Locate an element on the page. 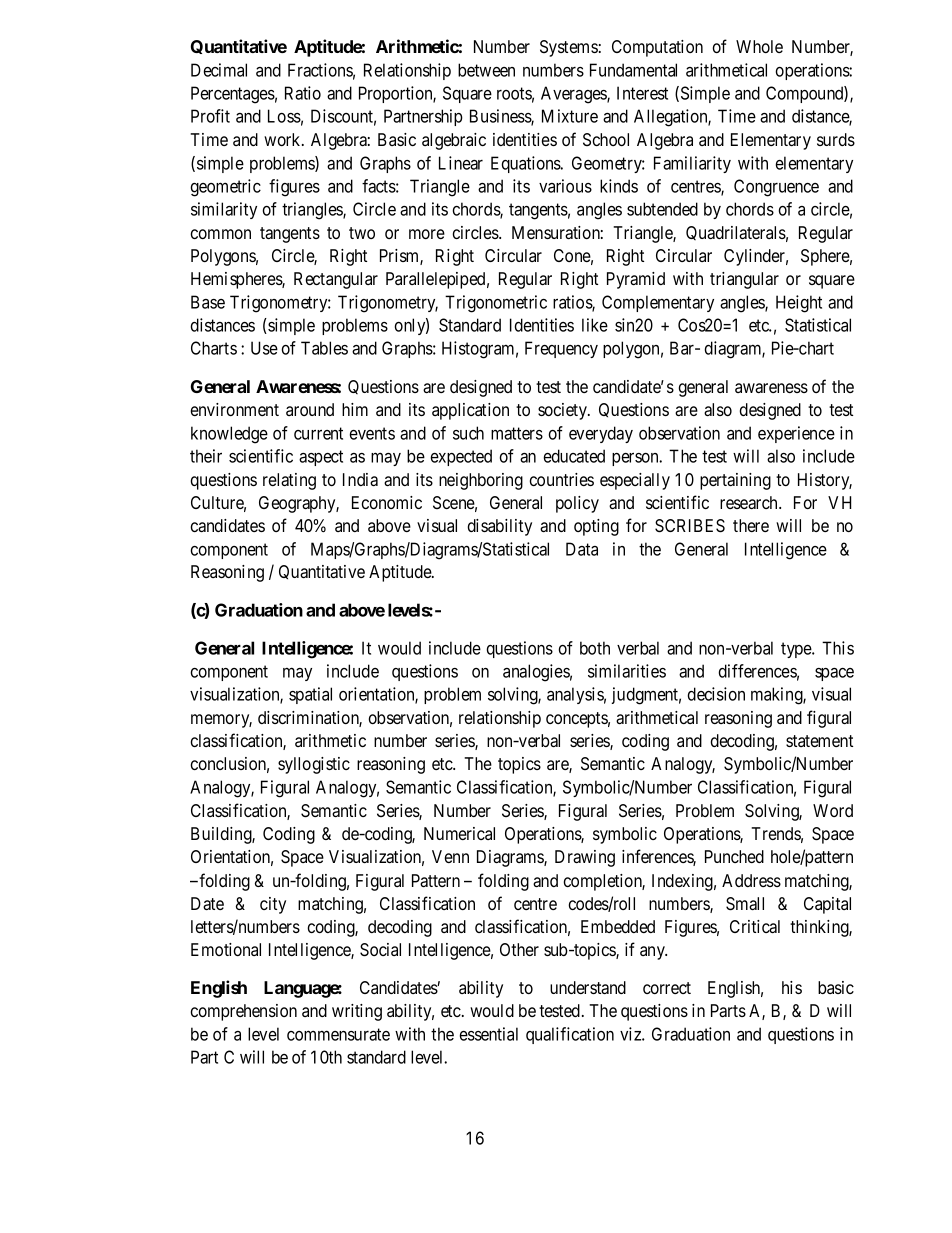  statement is located at coordinates (819, 741).
